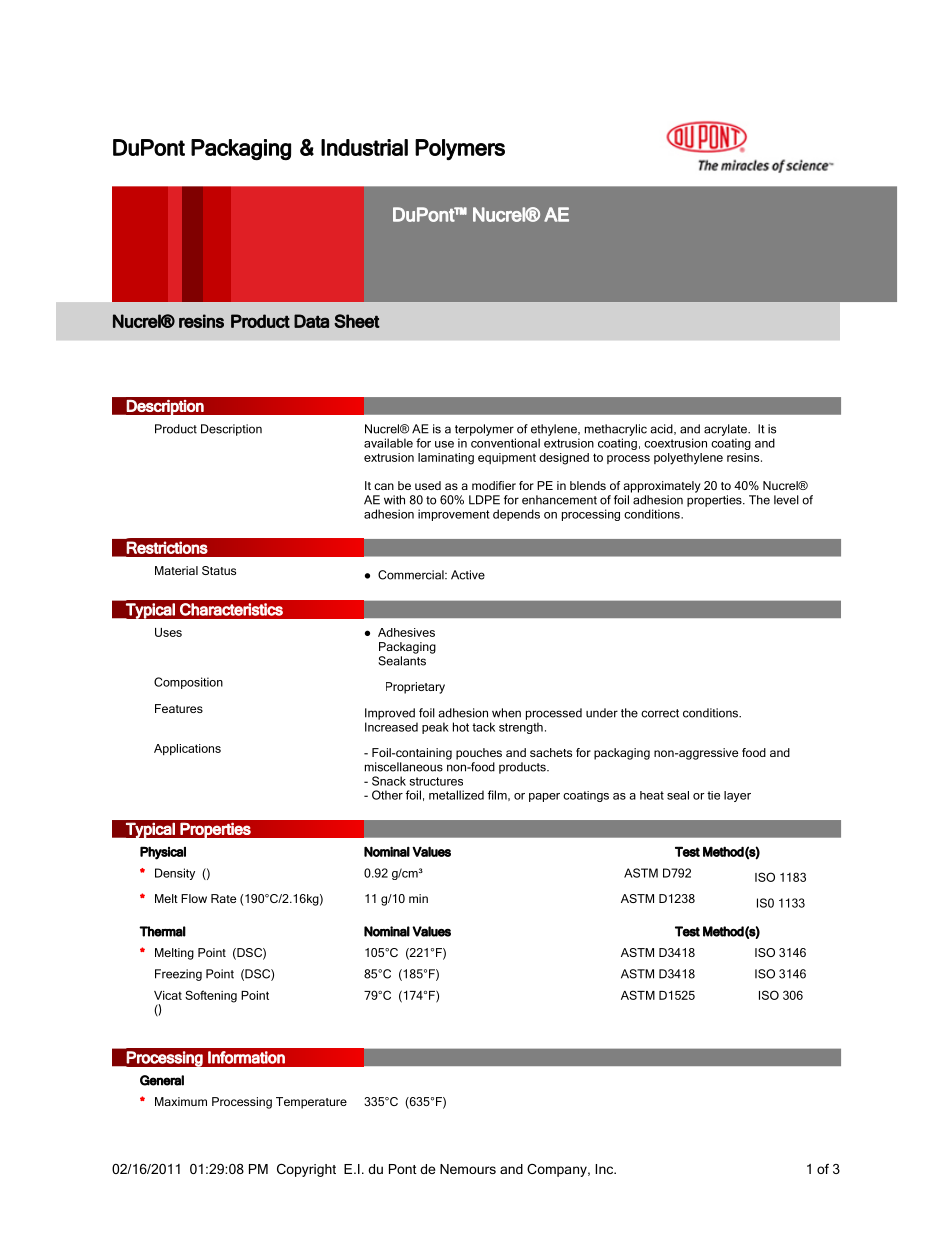  Describe the element at coordinates (163, 853) in the page. I see `Physical` at that location.
